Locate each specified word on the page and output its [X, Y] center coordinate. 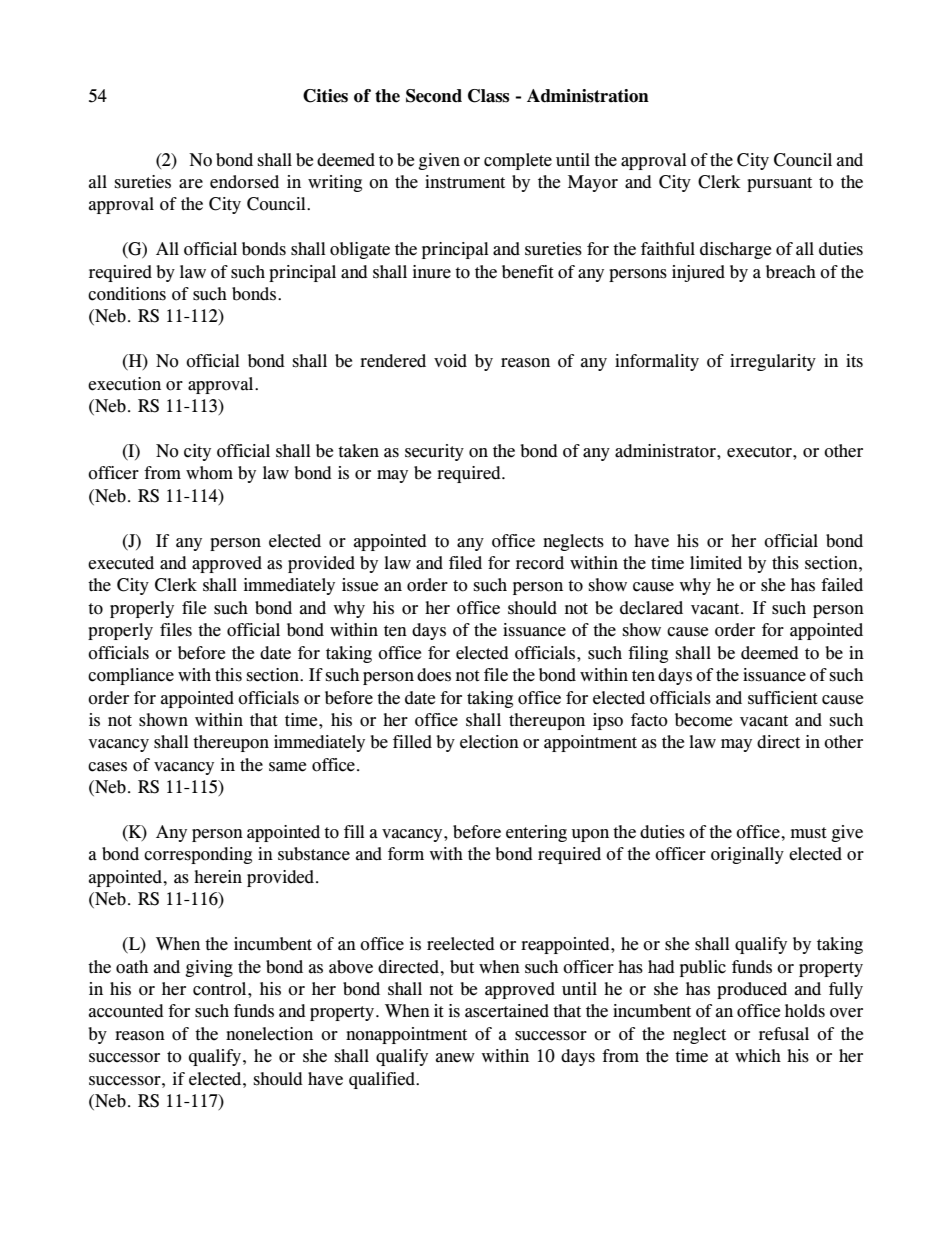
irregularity [773, 362]
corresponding [198, 855]
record [540, 563]
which [758, 1056]
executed [121, 563]
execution [124, 384]
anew [455, 1058]
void [450, 361]
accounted [126, 1011]
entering [536, 833]
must [808, 833]
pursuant [779, 184]
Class [488, 96]
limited [716, 563]
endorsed [244, 182]
